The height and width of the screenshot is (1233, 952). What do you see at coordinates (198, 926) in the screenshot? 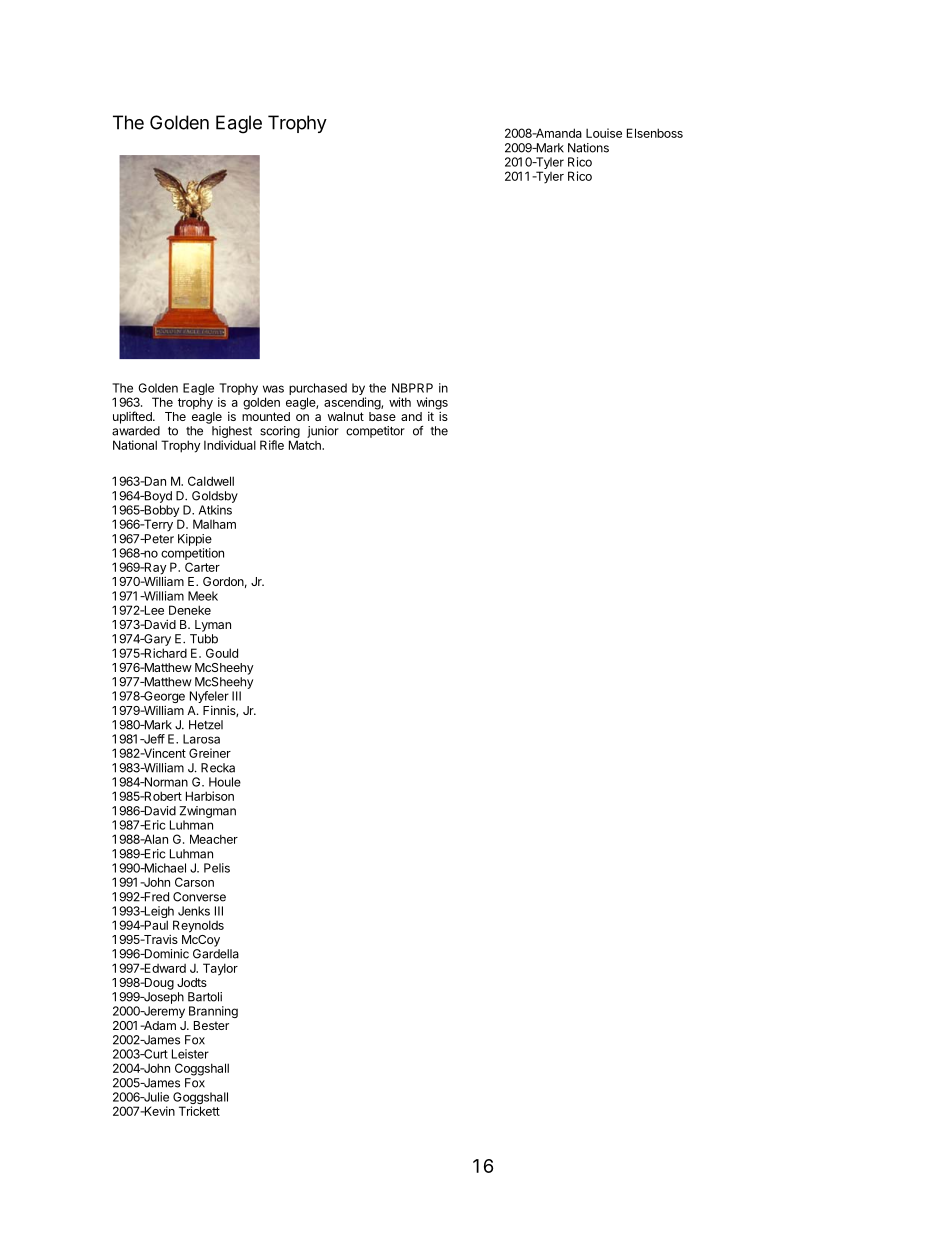
I see `Reynolds` at bounding box center [198, 926].
